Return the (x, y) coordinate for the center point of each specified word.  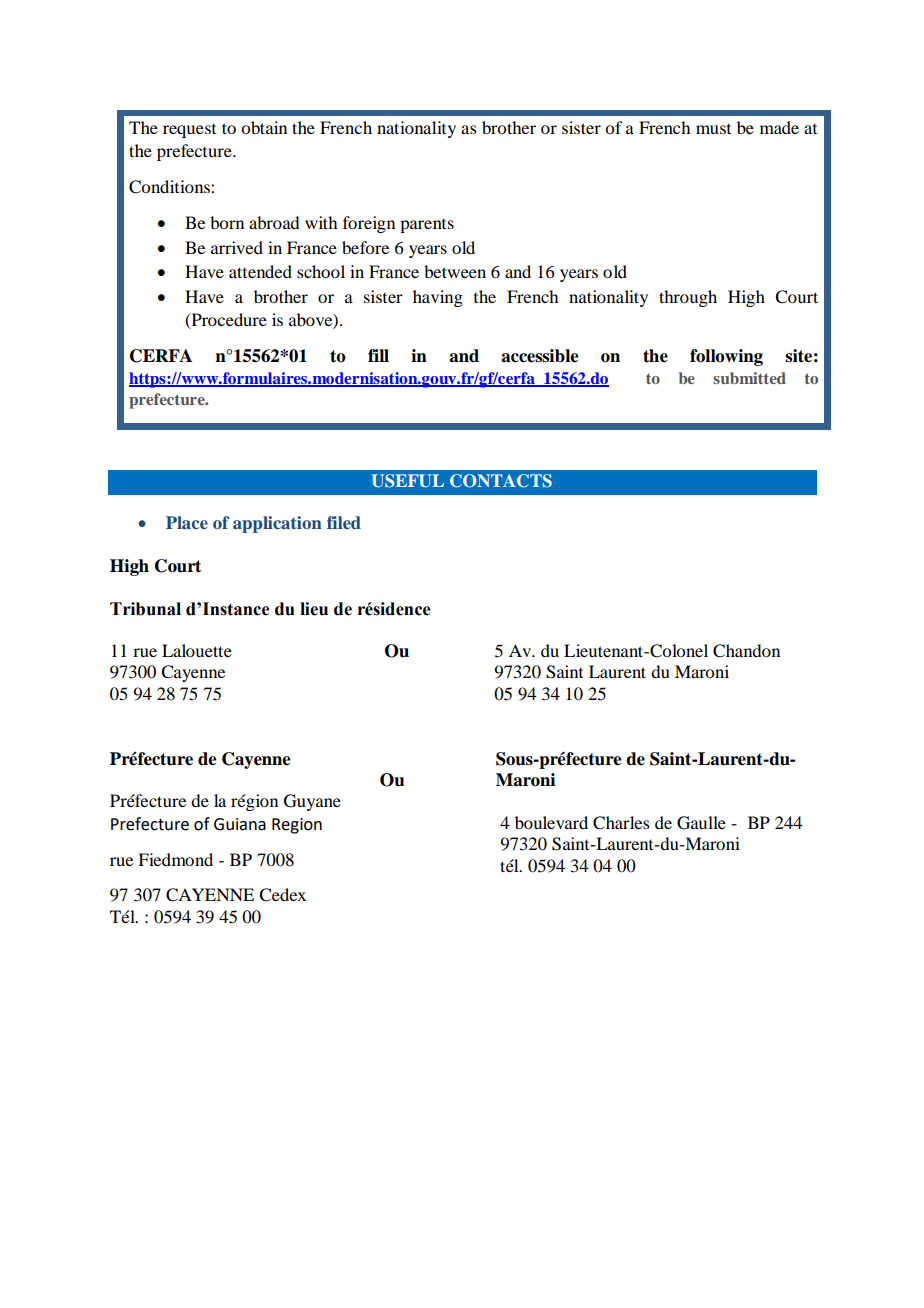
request (189, 131)
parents (427, 226)
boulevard (551, 822)
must (713, 129)
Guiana (240, 824)
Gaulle (701, 823)
